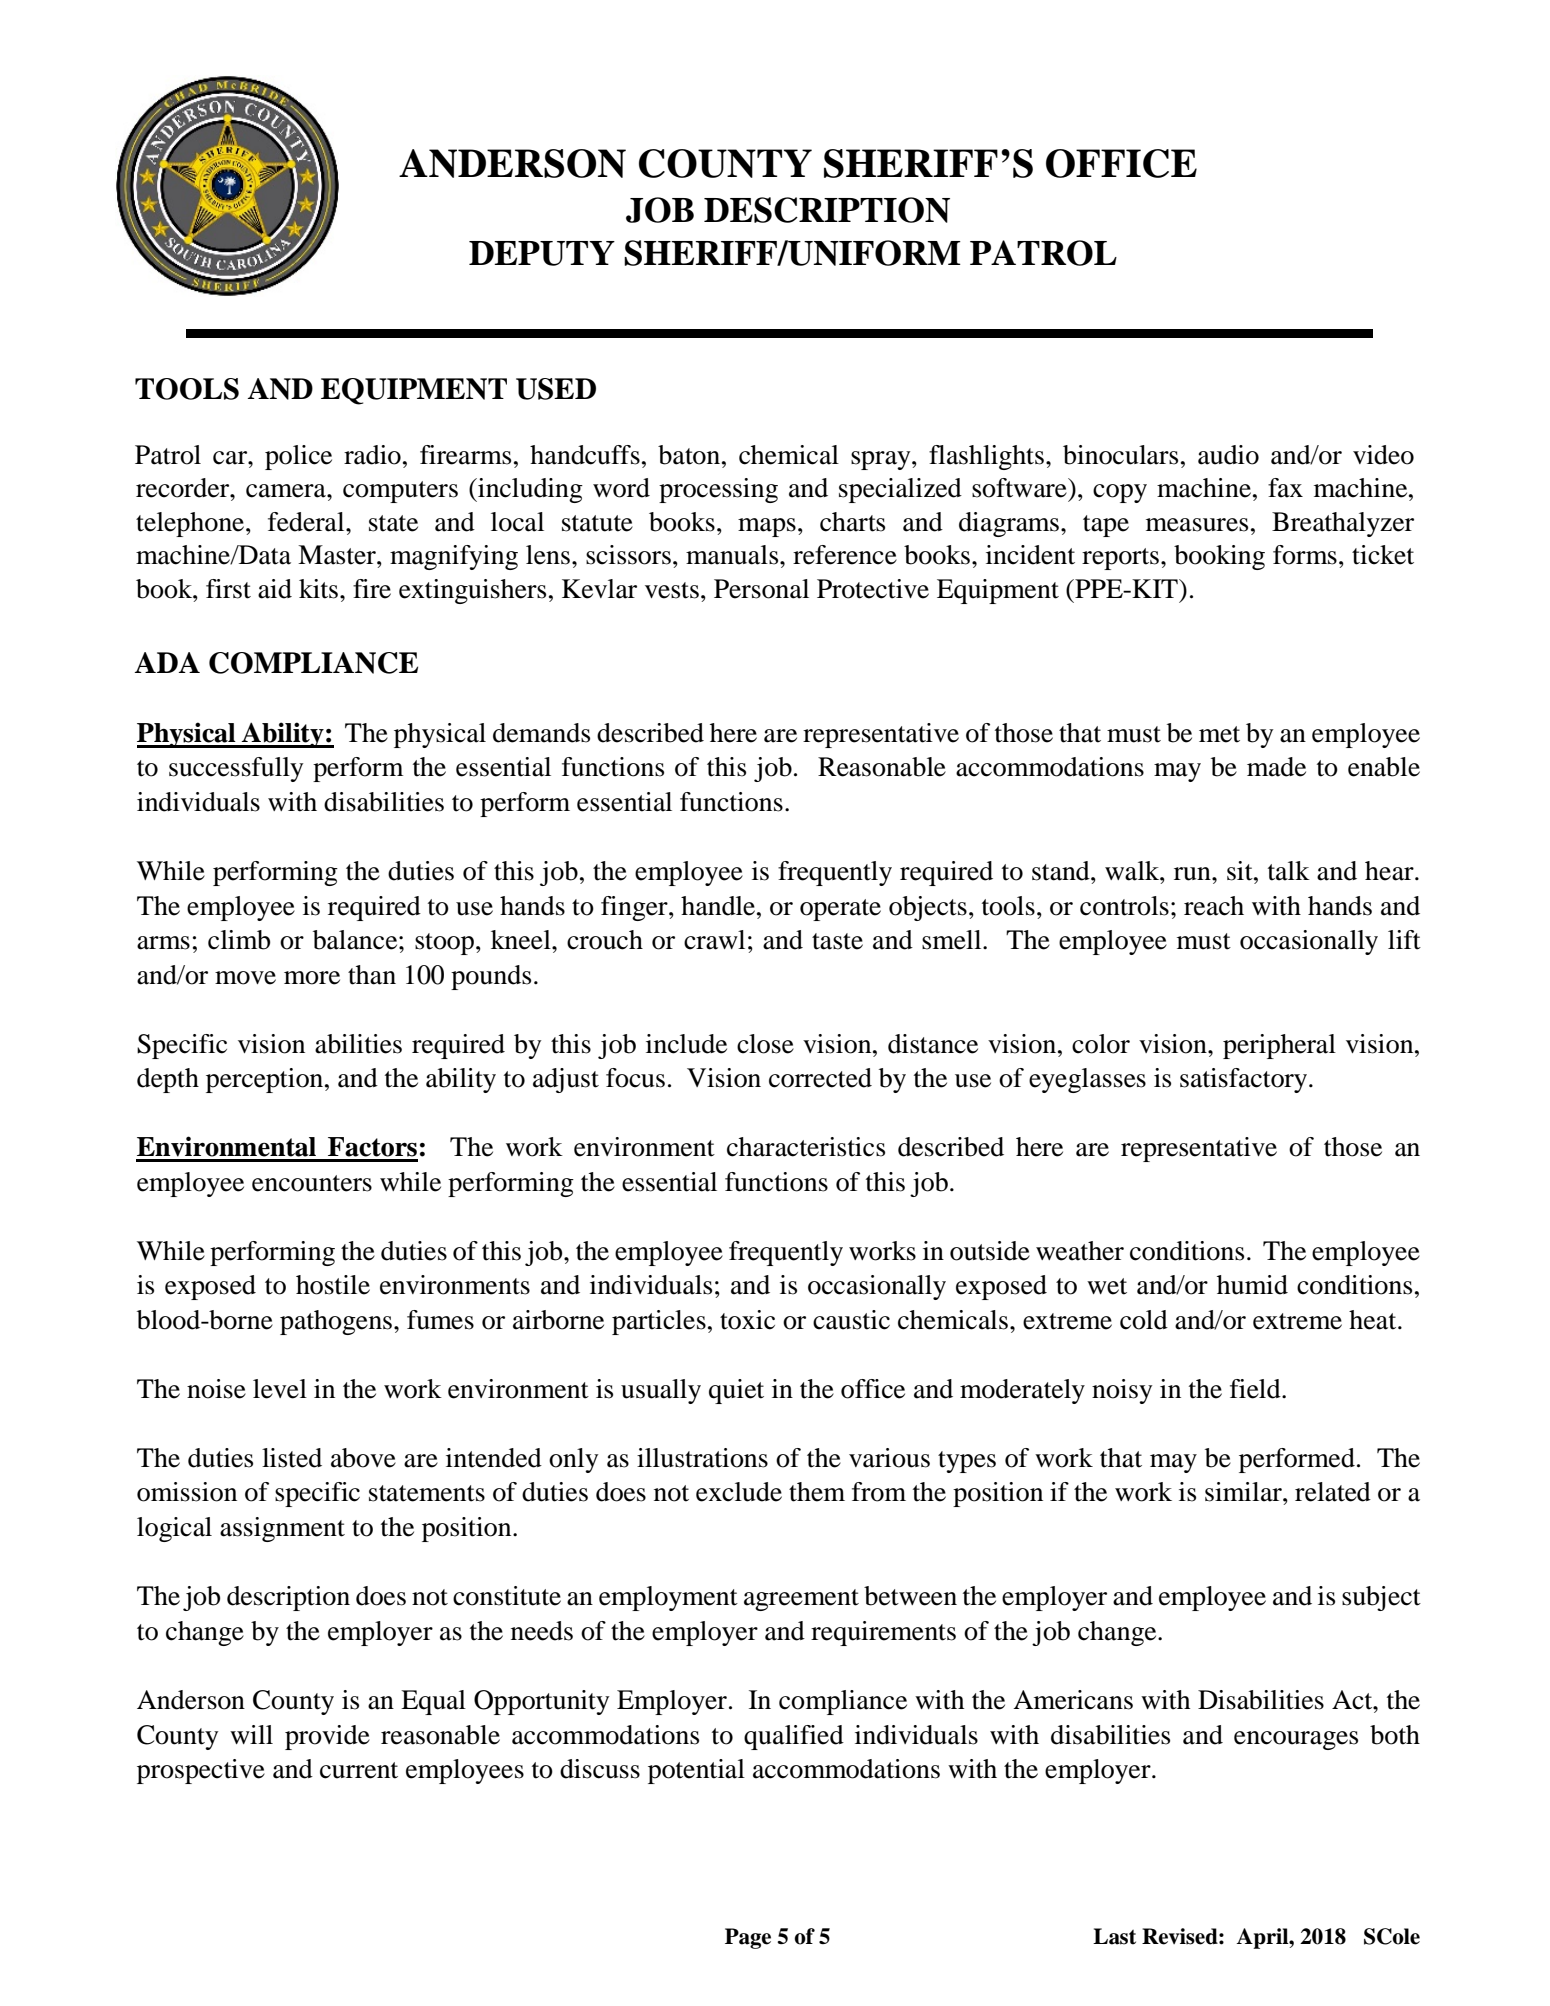 The height and width of the document is (2006, 1550). What do you see at coordinates (1228, 455) in the document?
I see `audio` at bounding box center [1228, 455].
